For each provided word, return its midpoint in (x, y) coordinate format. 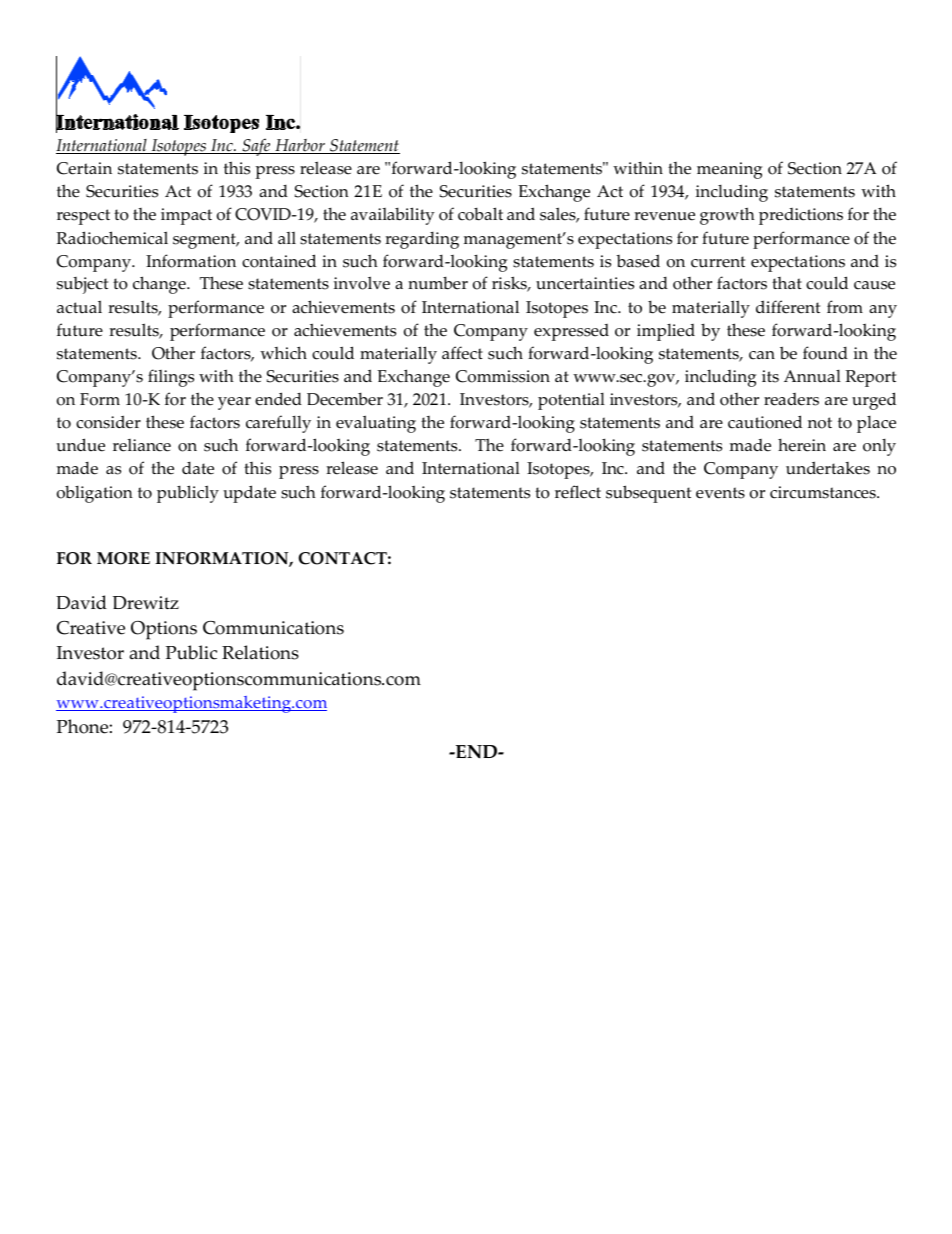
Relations (260, 652)
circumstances (824, 492)
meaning (729, 170)
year (234, 403)
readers (791, 399)
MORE (123, 558)
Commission (503, 376)
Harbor (300, 146)
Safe (256, 147)
